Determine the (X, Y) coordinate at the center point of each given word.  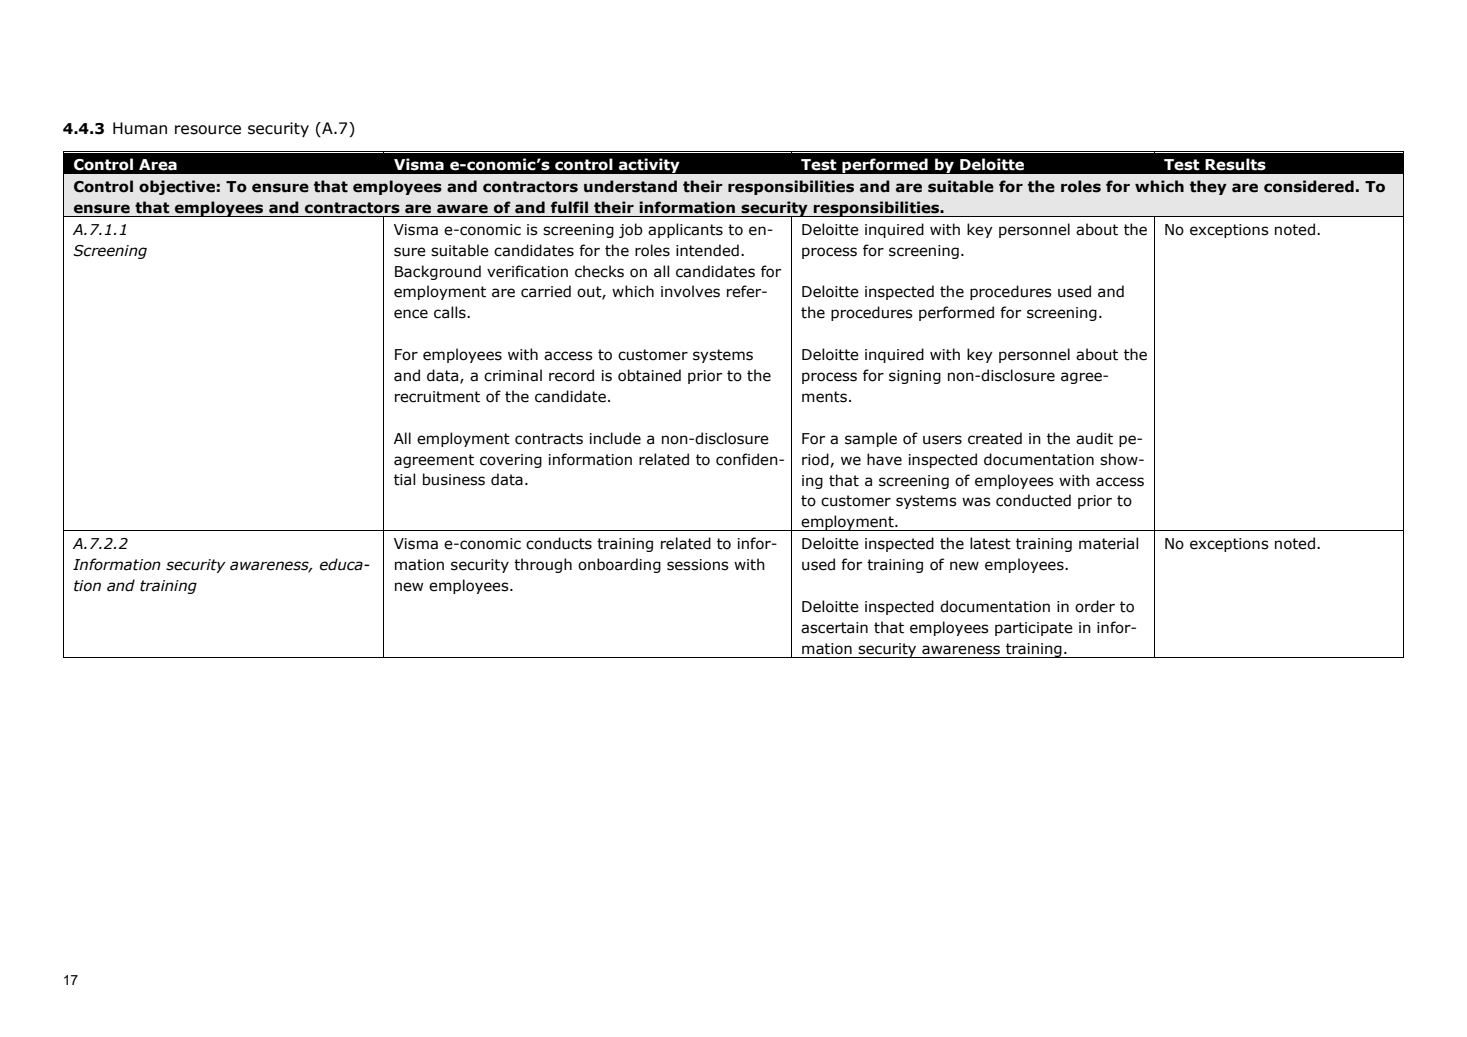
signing (915, 377)
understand (630, 186)
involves (690, 291)
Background (438, 272)
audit (1094, 438)
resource (208, 130)
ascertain (834, 628)
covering (511, 461)
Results (1235, 164)
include (615, 438)
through (543, 565)
